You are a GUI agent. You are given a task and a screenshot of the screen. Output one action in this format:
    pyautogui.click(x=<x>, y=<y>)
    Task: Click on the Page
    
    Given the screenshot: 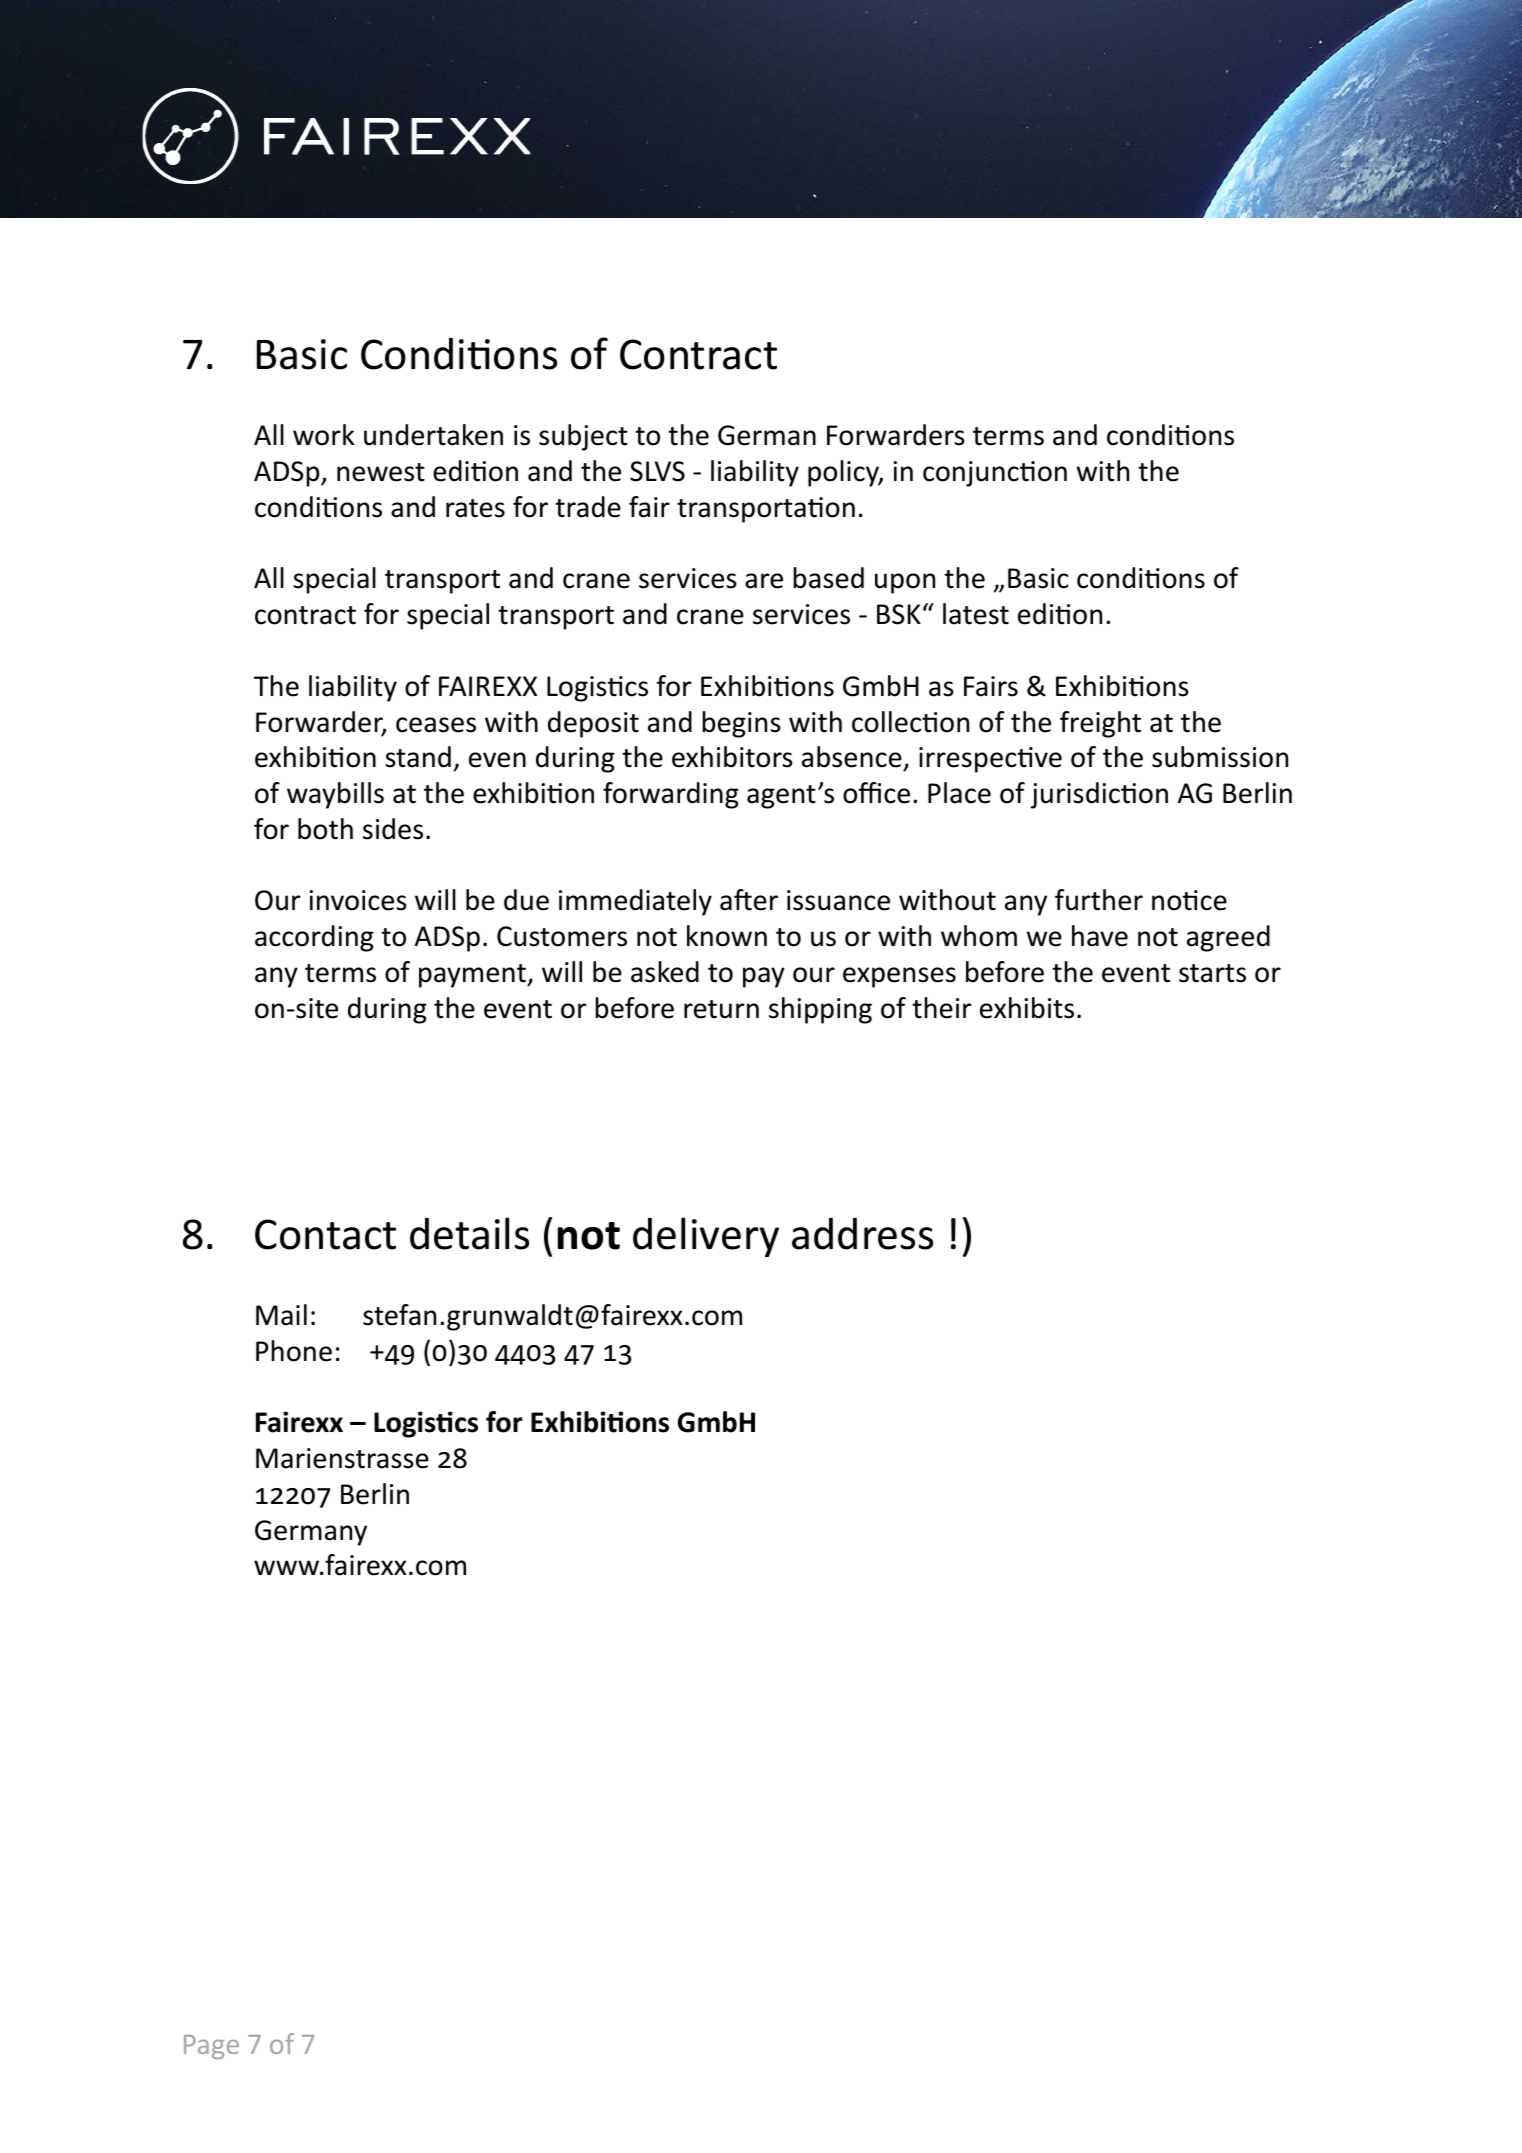 What is the action you would take?
    pyautogui.click(x=211, y=2047)
